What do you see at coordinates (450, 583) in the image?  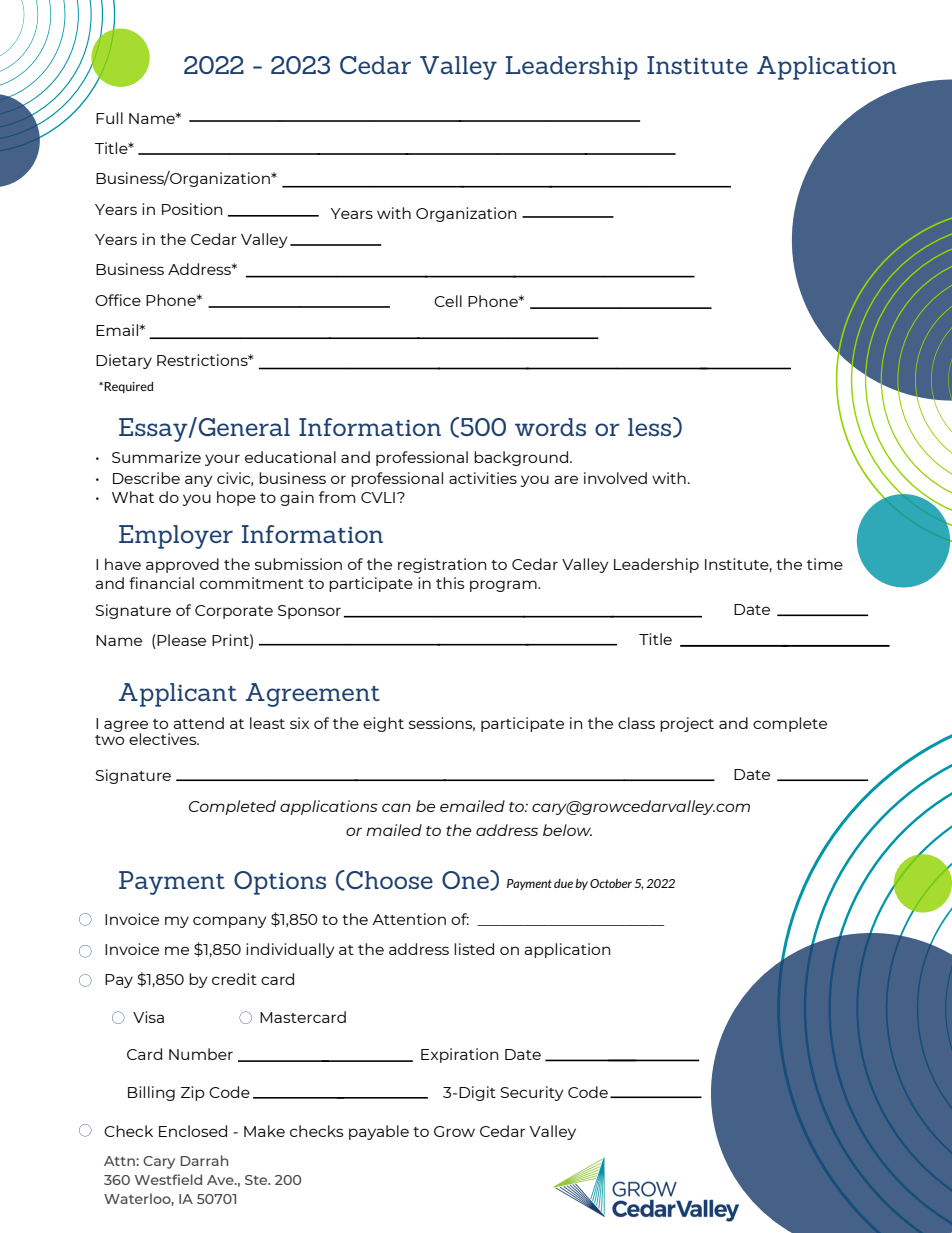 I see `this` at bounding box center [450, 583].
